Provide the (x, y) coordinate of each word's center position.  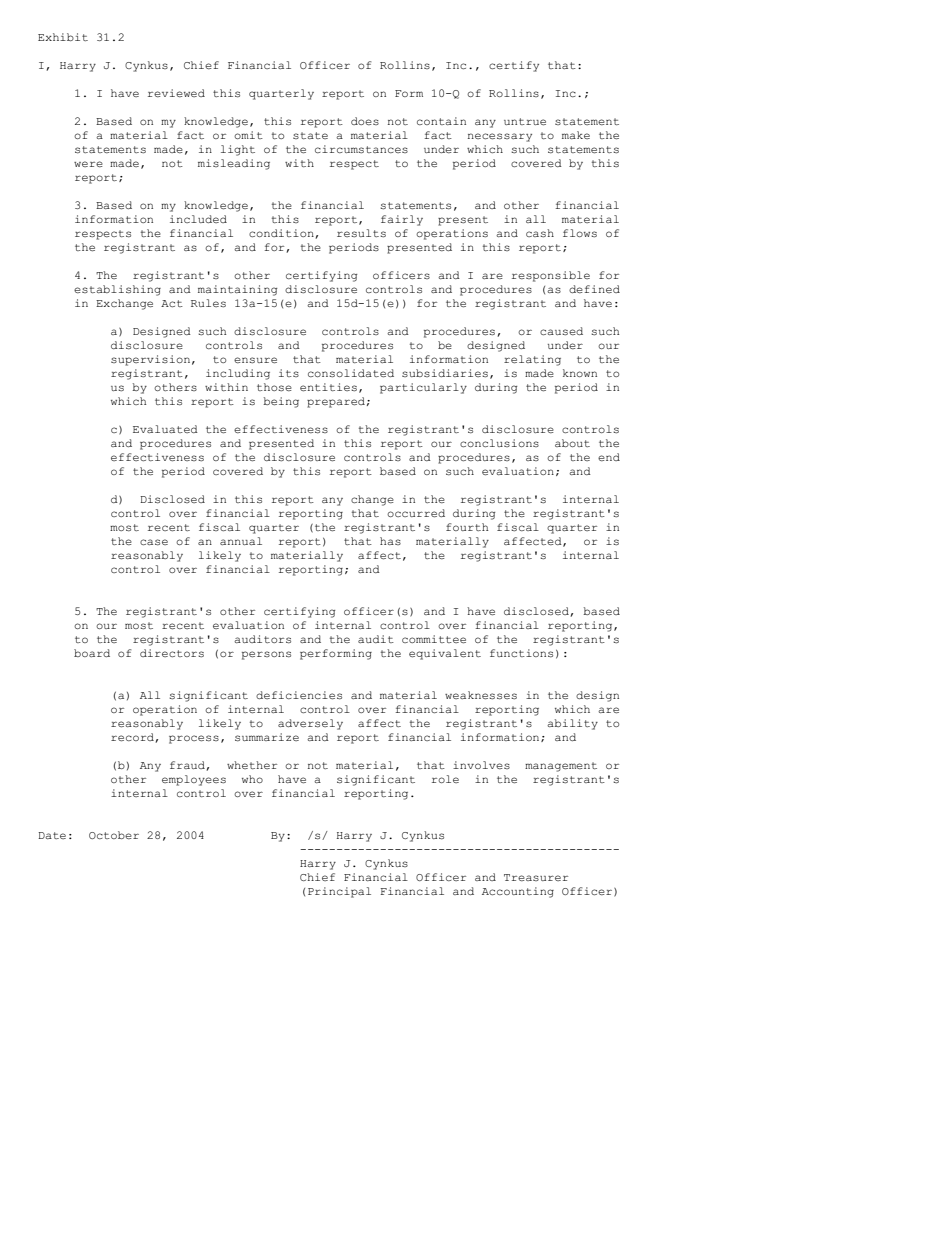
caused (561, 331)
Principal (339, 892)
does (365, 121)
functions (521, 653)
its (289, 373)
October (114, 835)
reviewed (176, 93)
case (154, 542)
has (390, 541)
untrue (525, 122)
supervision (150, 360)
